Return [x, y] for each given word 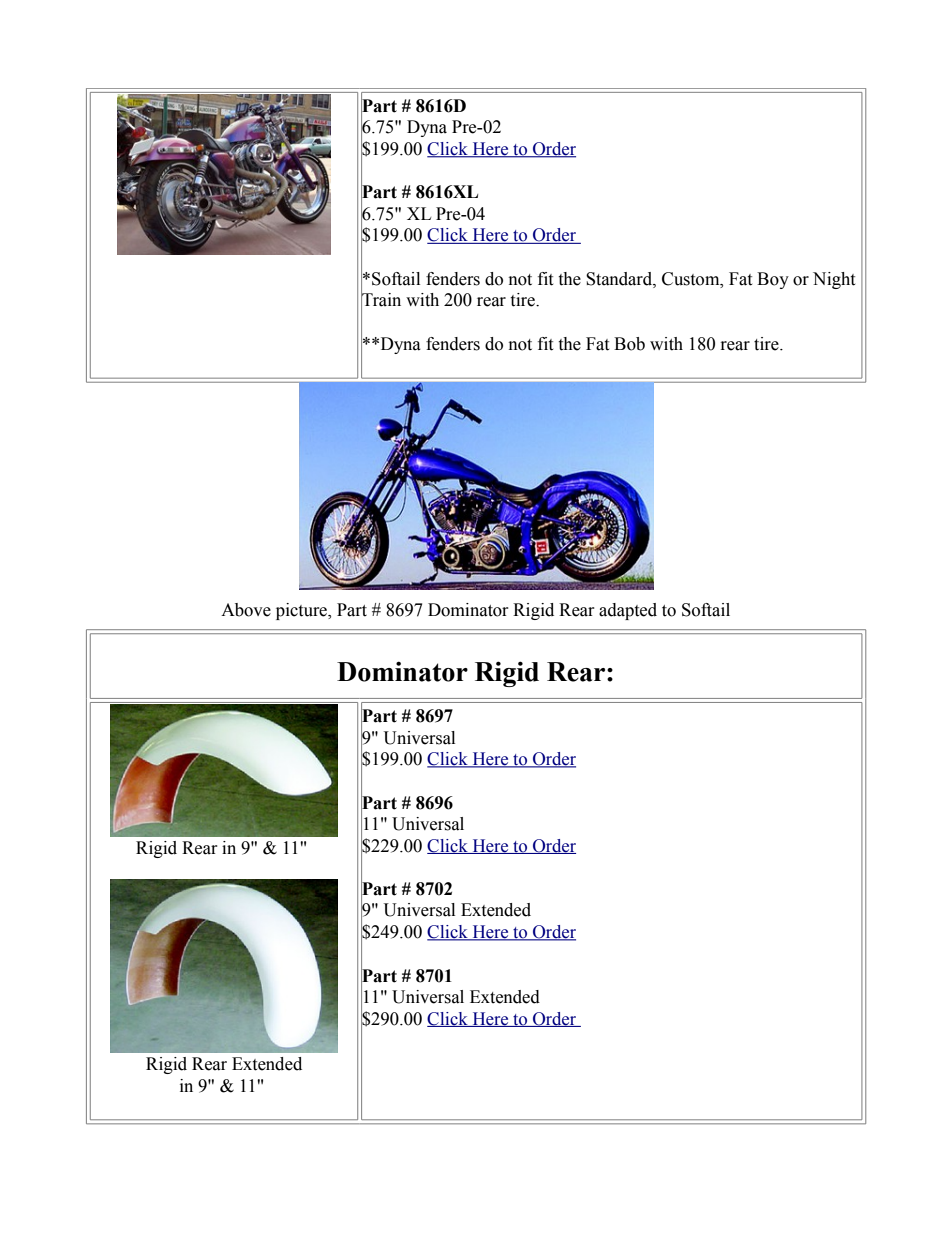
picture [303, 611]
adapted [628, 611]
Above [246, 610]
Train [381, 300]
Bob [629, 344]
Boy [773, 280]
